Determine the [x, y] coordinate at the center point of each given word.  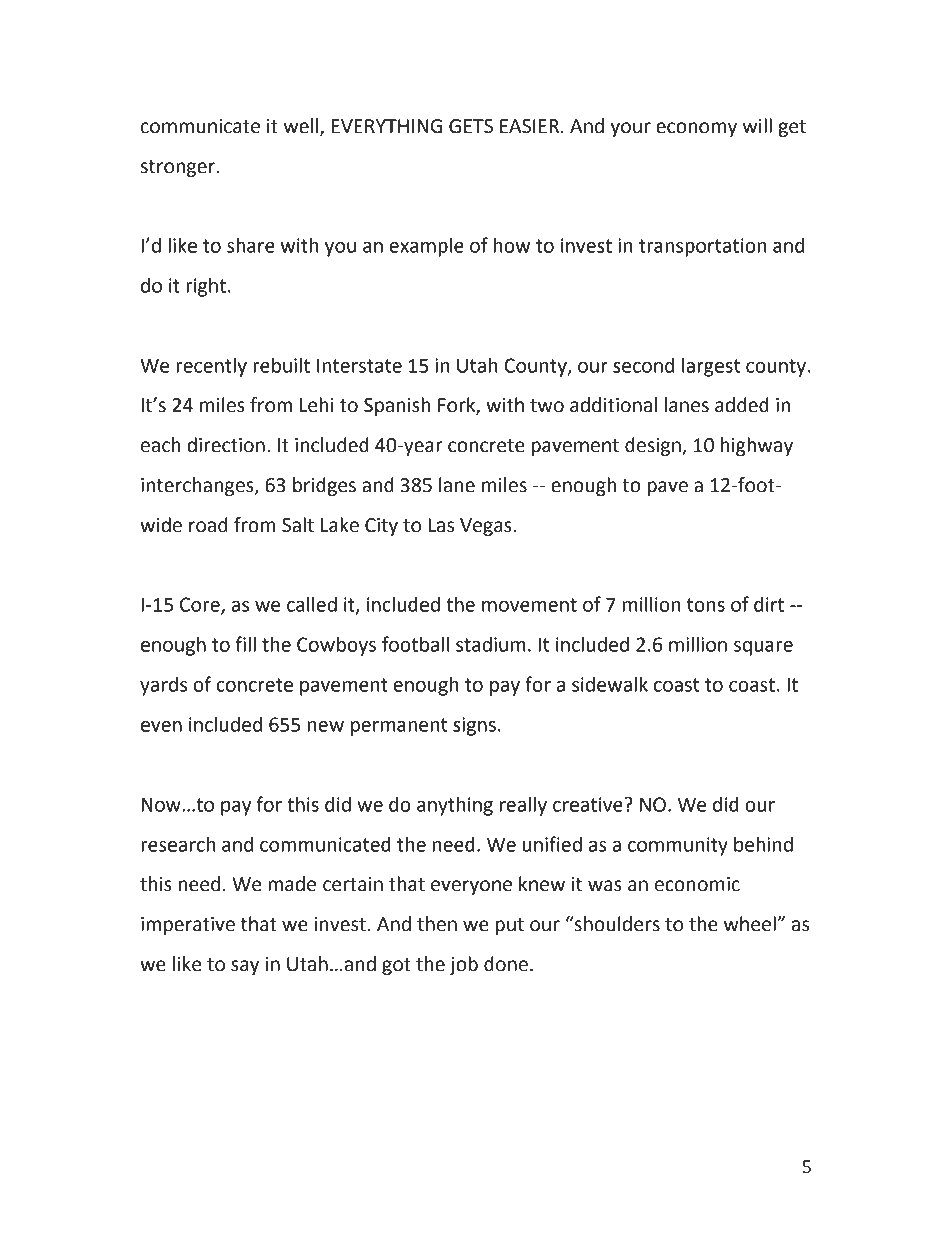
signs [474, 726]
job [464, 965]
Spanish [397, 406]
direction [226, 445]
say [245, 967]
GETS [471, 126]
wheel [751, 924]
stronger [179, 168]
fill [246, 644]
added [742, 405]
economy [696, 129]
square [763, 648]
